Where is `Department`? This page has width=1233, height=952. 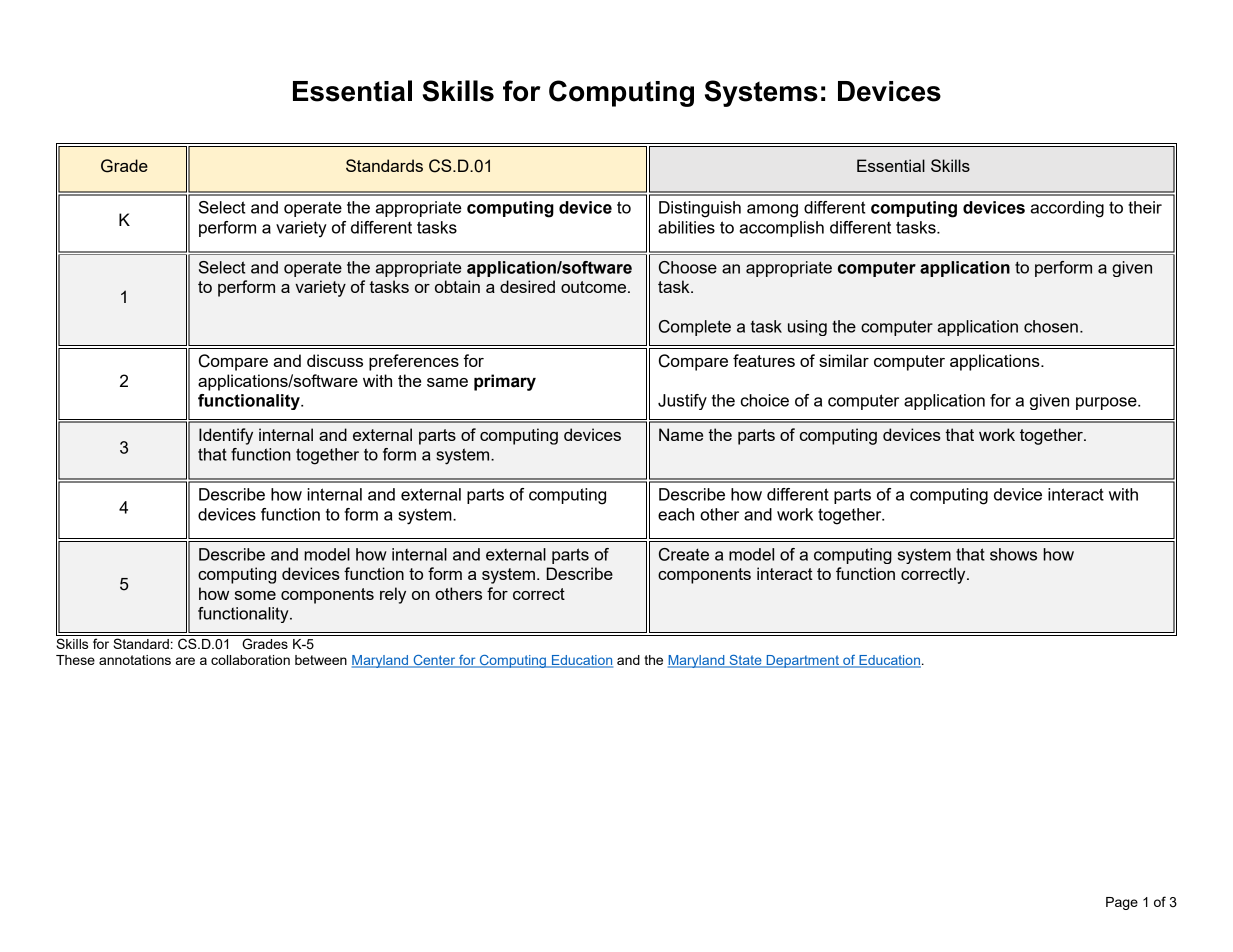 Department is located at coordinates (803, 661).
